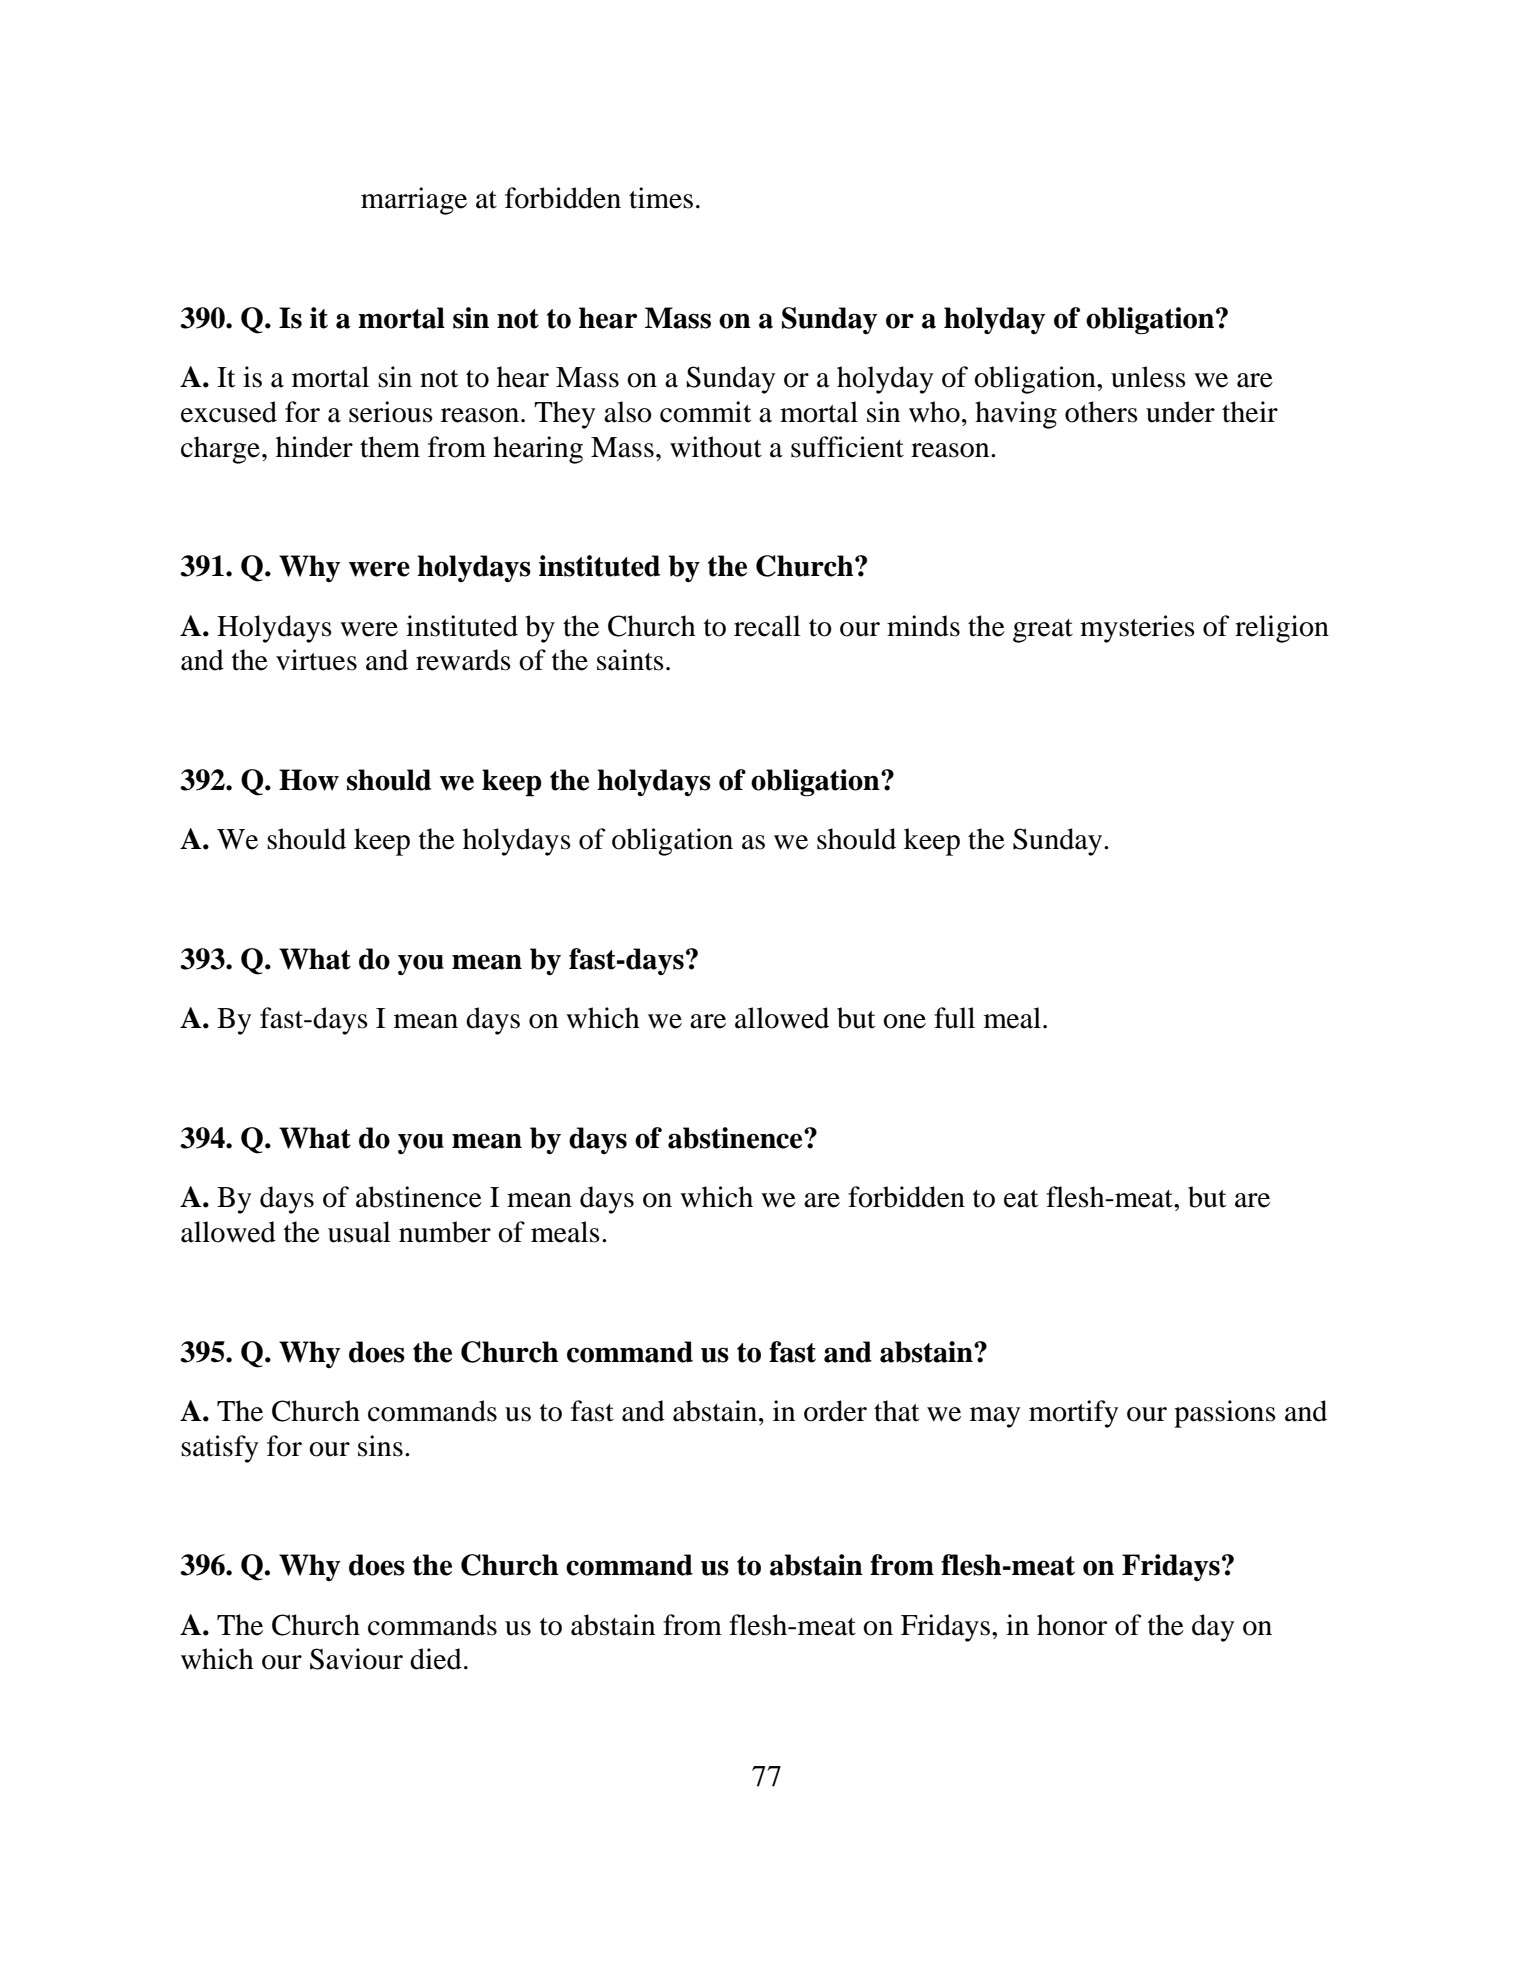  I want to click on mysteries, so click(1137, 629).
